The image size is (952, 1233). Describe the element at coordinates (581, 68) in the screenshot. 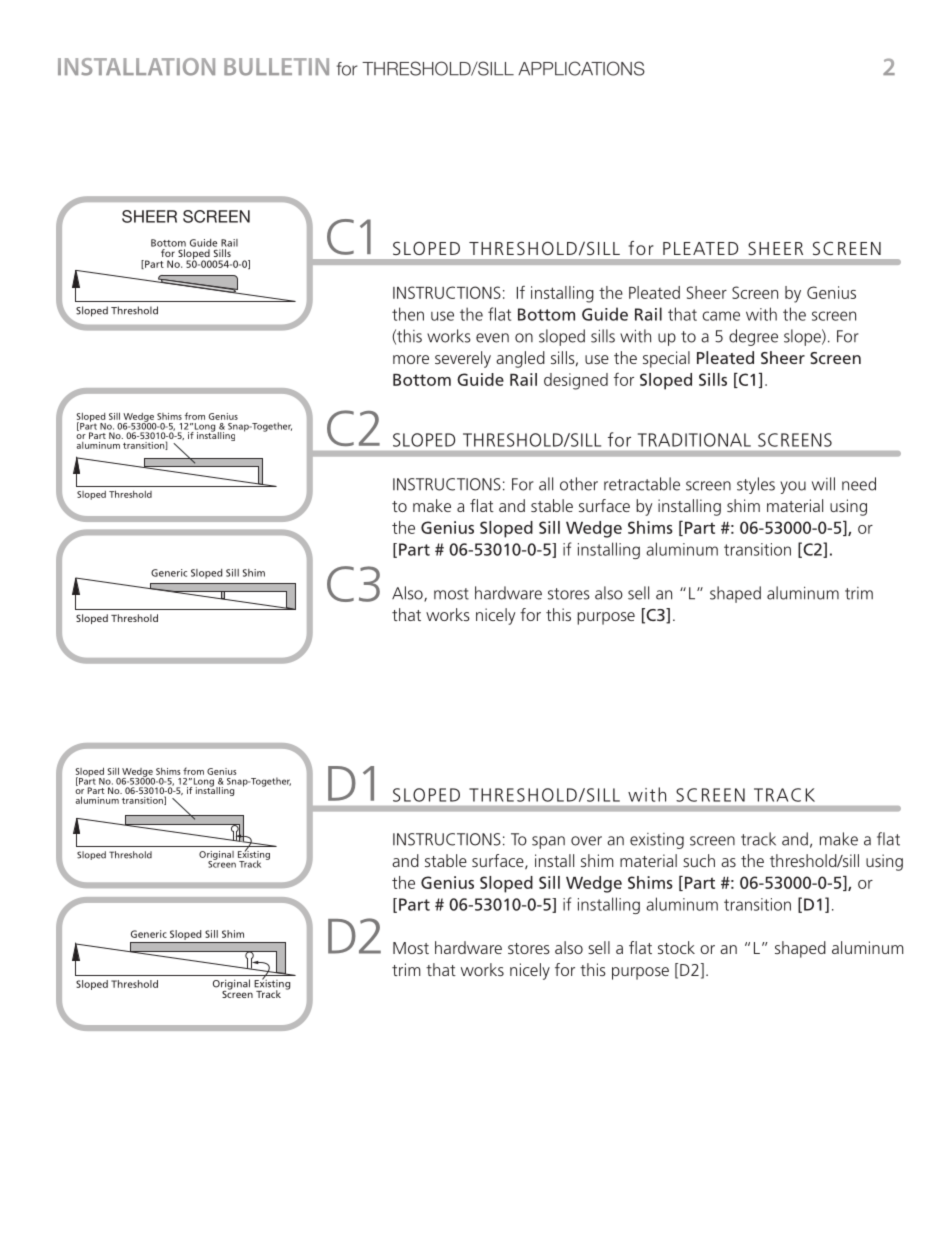

I see `APPLICATIONS` at that location.
